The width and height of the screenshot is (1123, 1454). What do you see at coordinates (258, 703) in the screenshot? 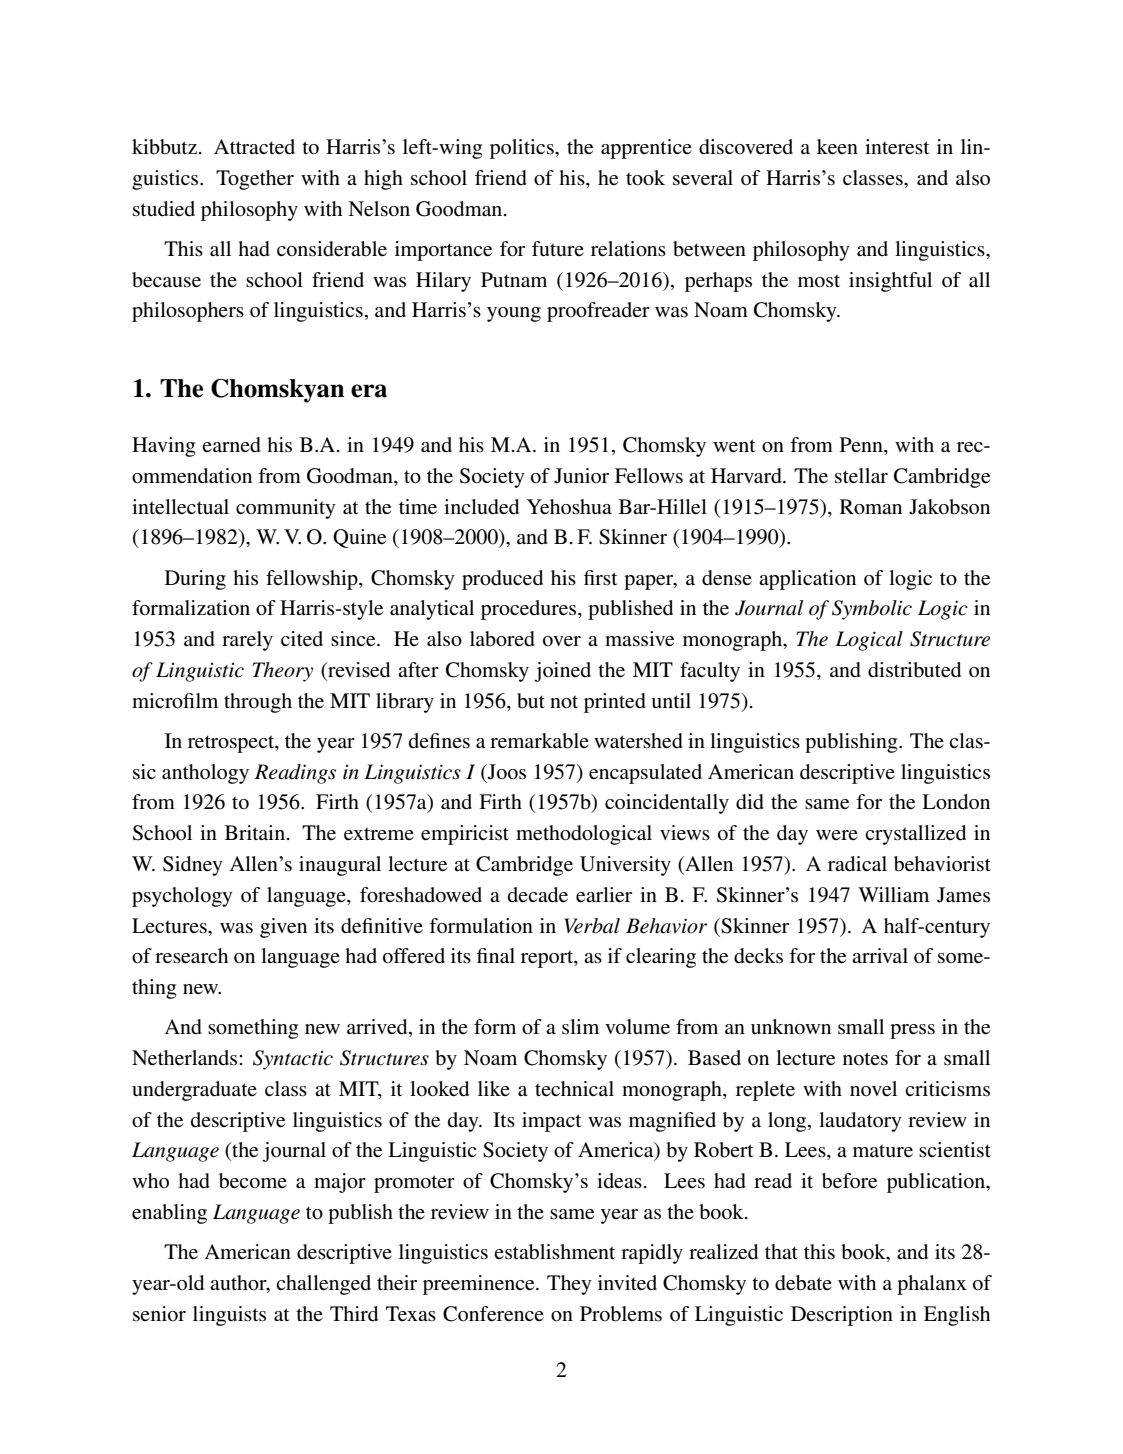
I see `through` at bounding box center [258, 703].
